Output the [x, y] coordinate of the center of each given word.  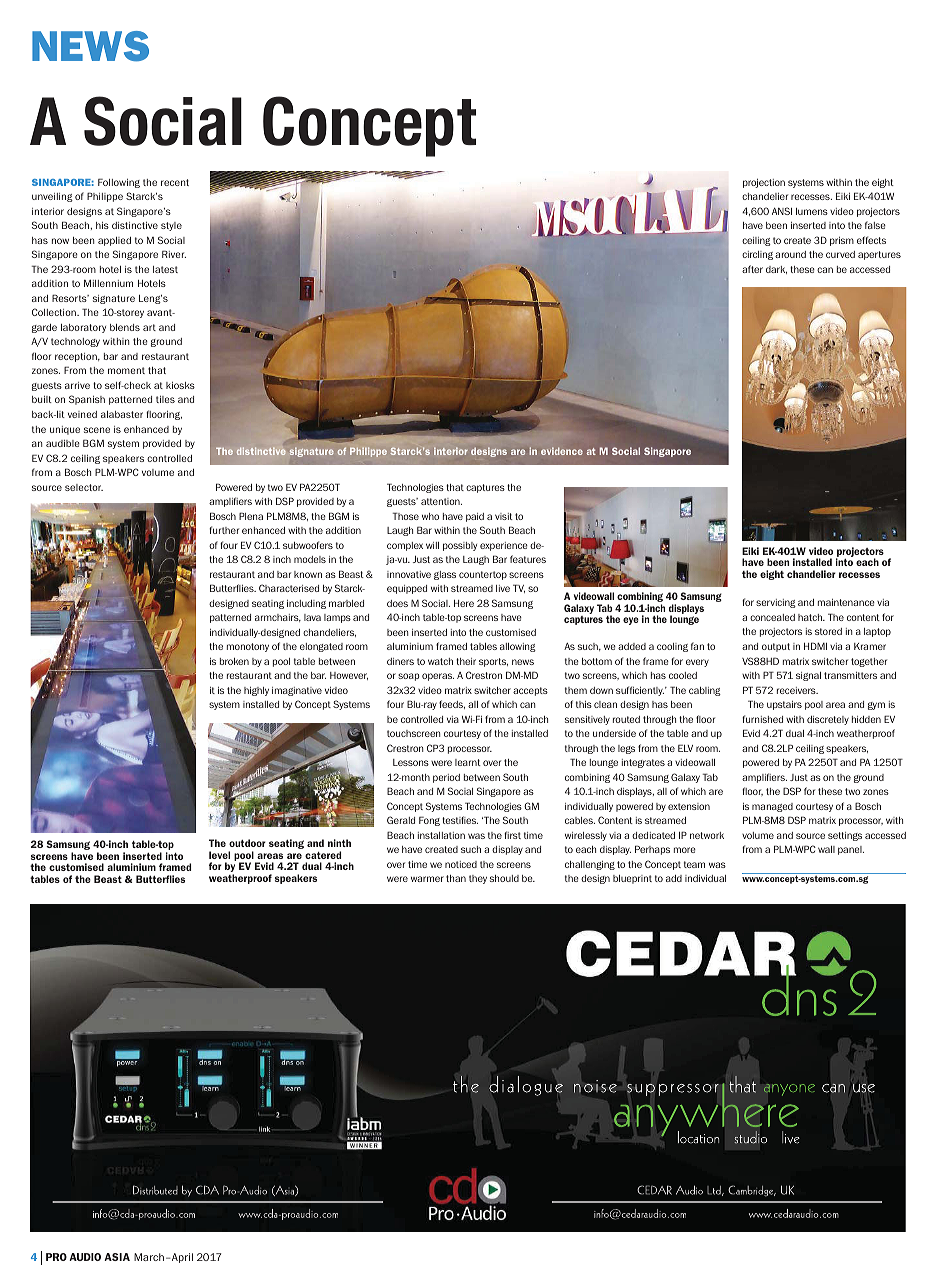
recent [175, 182]
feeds [452, 704]
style [171, 226]
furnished [762, 719]
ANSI [782, 211]
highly [256, 691]
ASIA [117, 1257]
